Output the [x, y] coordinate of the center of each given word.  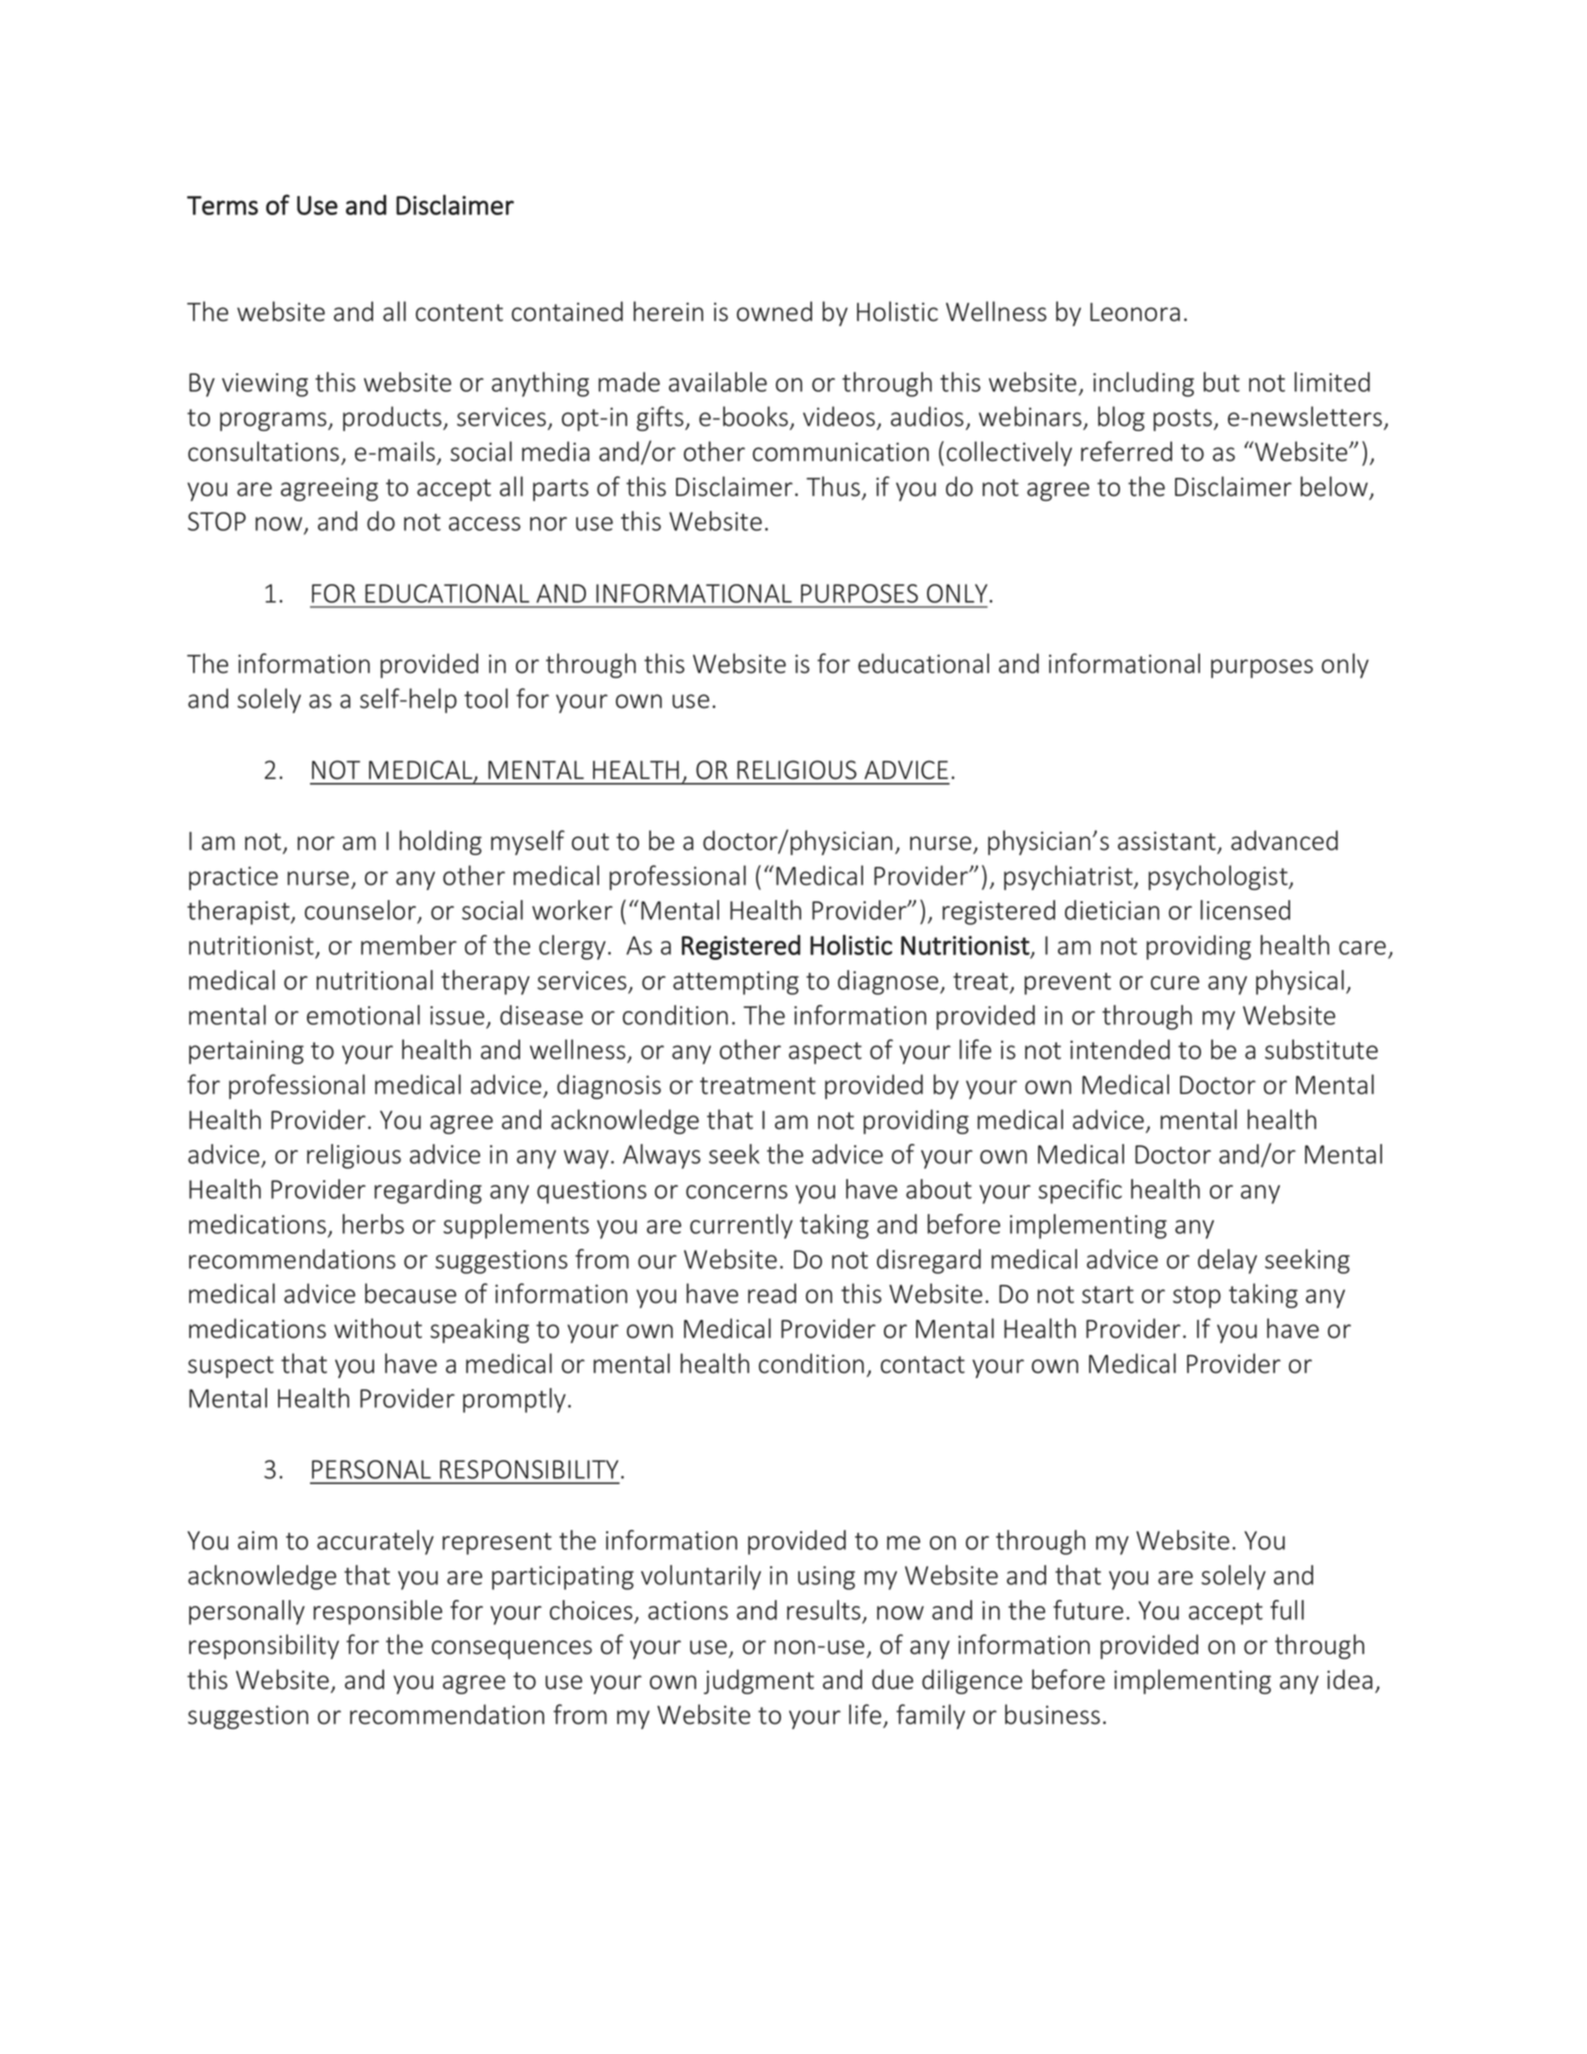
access [485, 524]
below [1334, 486]
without [378, 1328]
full [1287, 1610]
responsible [378, 1612]
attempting [736, 983]
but [1222, 382]
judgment [759, 1681]
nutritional [375, 980]
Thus [833, 486]
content [459, 313]
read [772, 1293]
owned [774, 311]
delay [1227, 1261]
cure [1175, 983]
